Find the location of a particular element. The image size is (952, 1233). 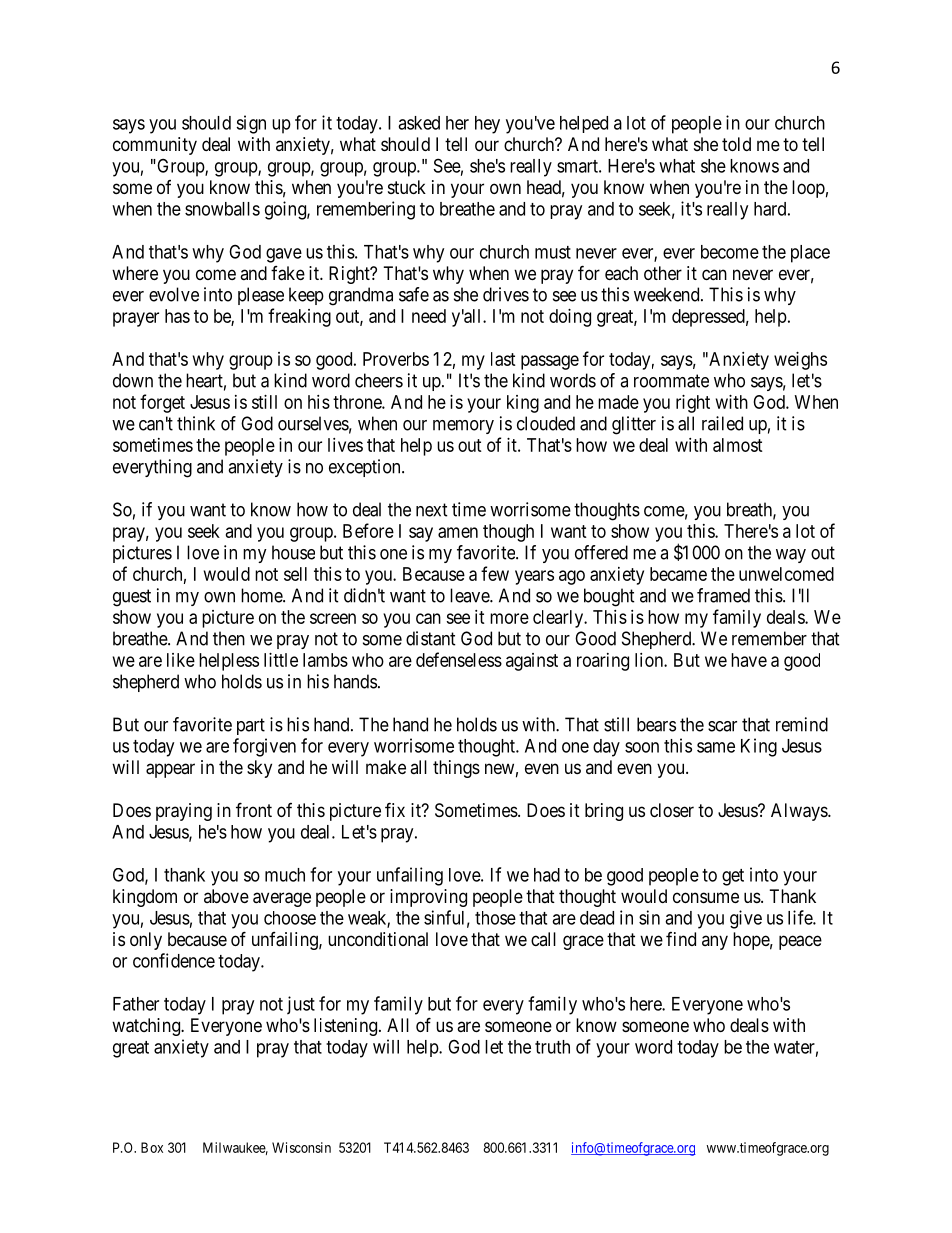

defenseless is located at coordinates (459, 659).
